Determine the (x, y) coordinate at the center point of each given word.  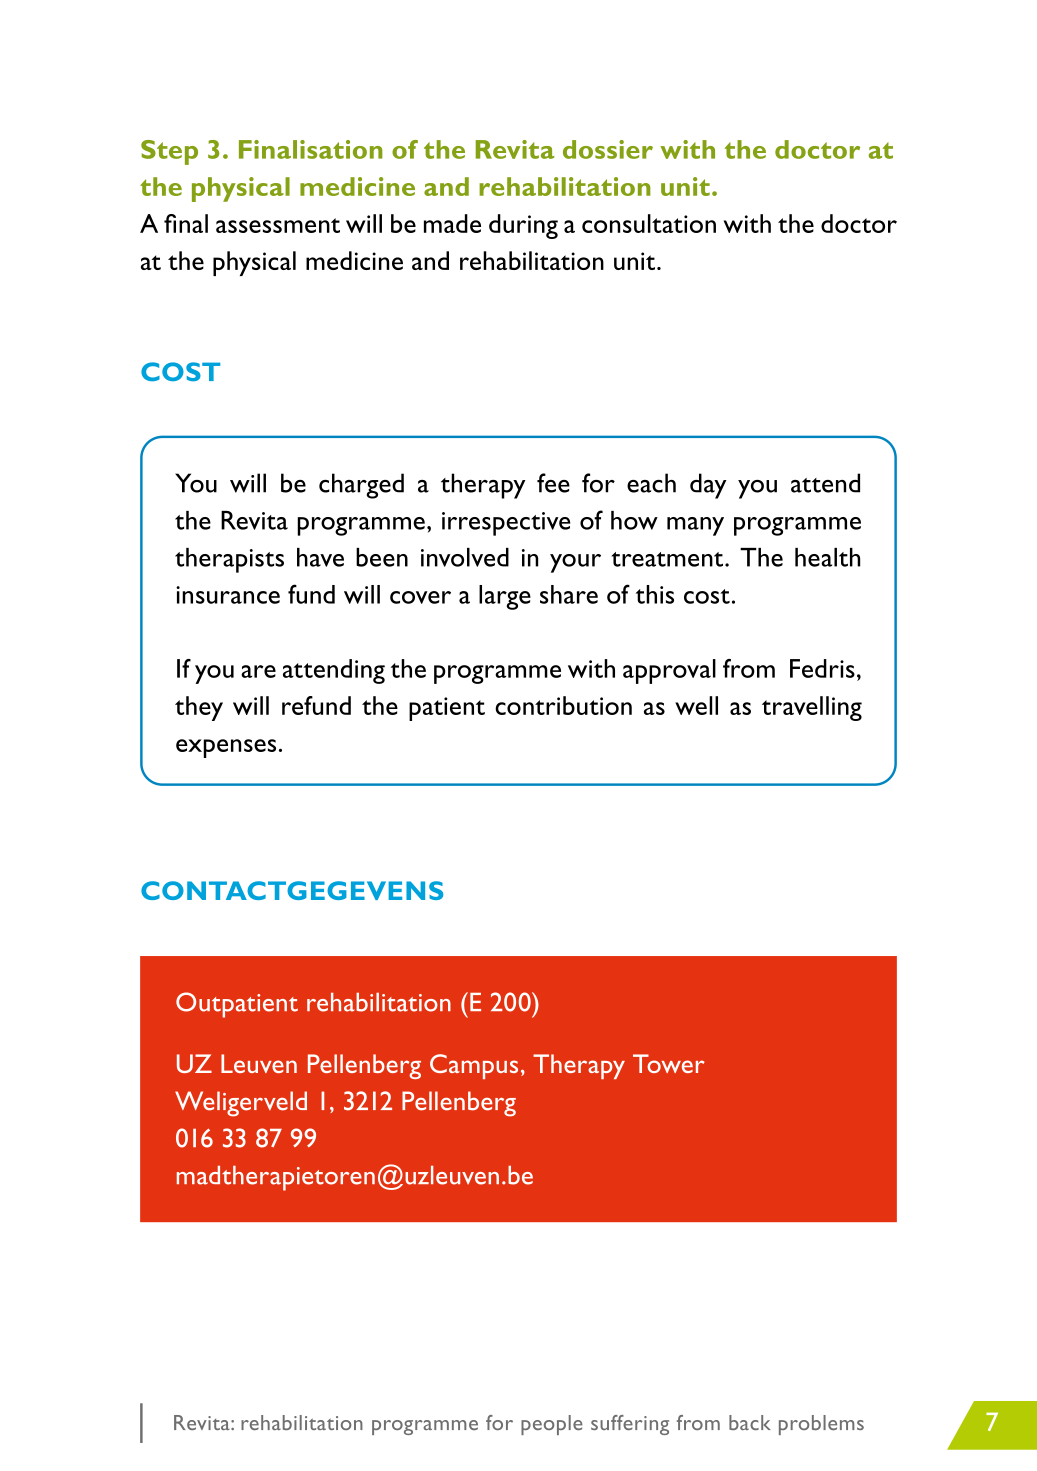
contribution (563, 705)
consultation (649, 223)
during (523, 226)
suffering (630, 1425)
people (552, 1425)
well (696, 705)
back (750, 1422)
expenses (226, 748)
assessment (278, 225)
